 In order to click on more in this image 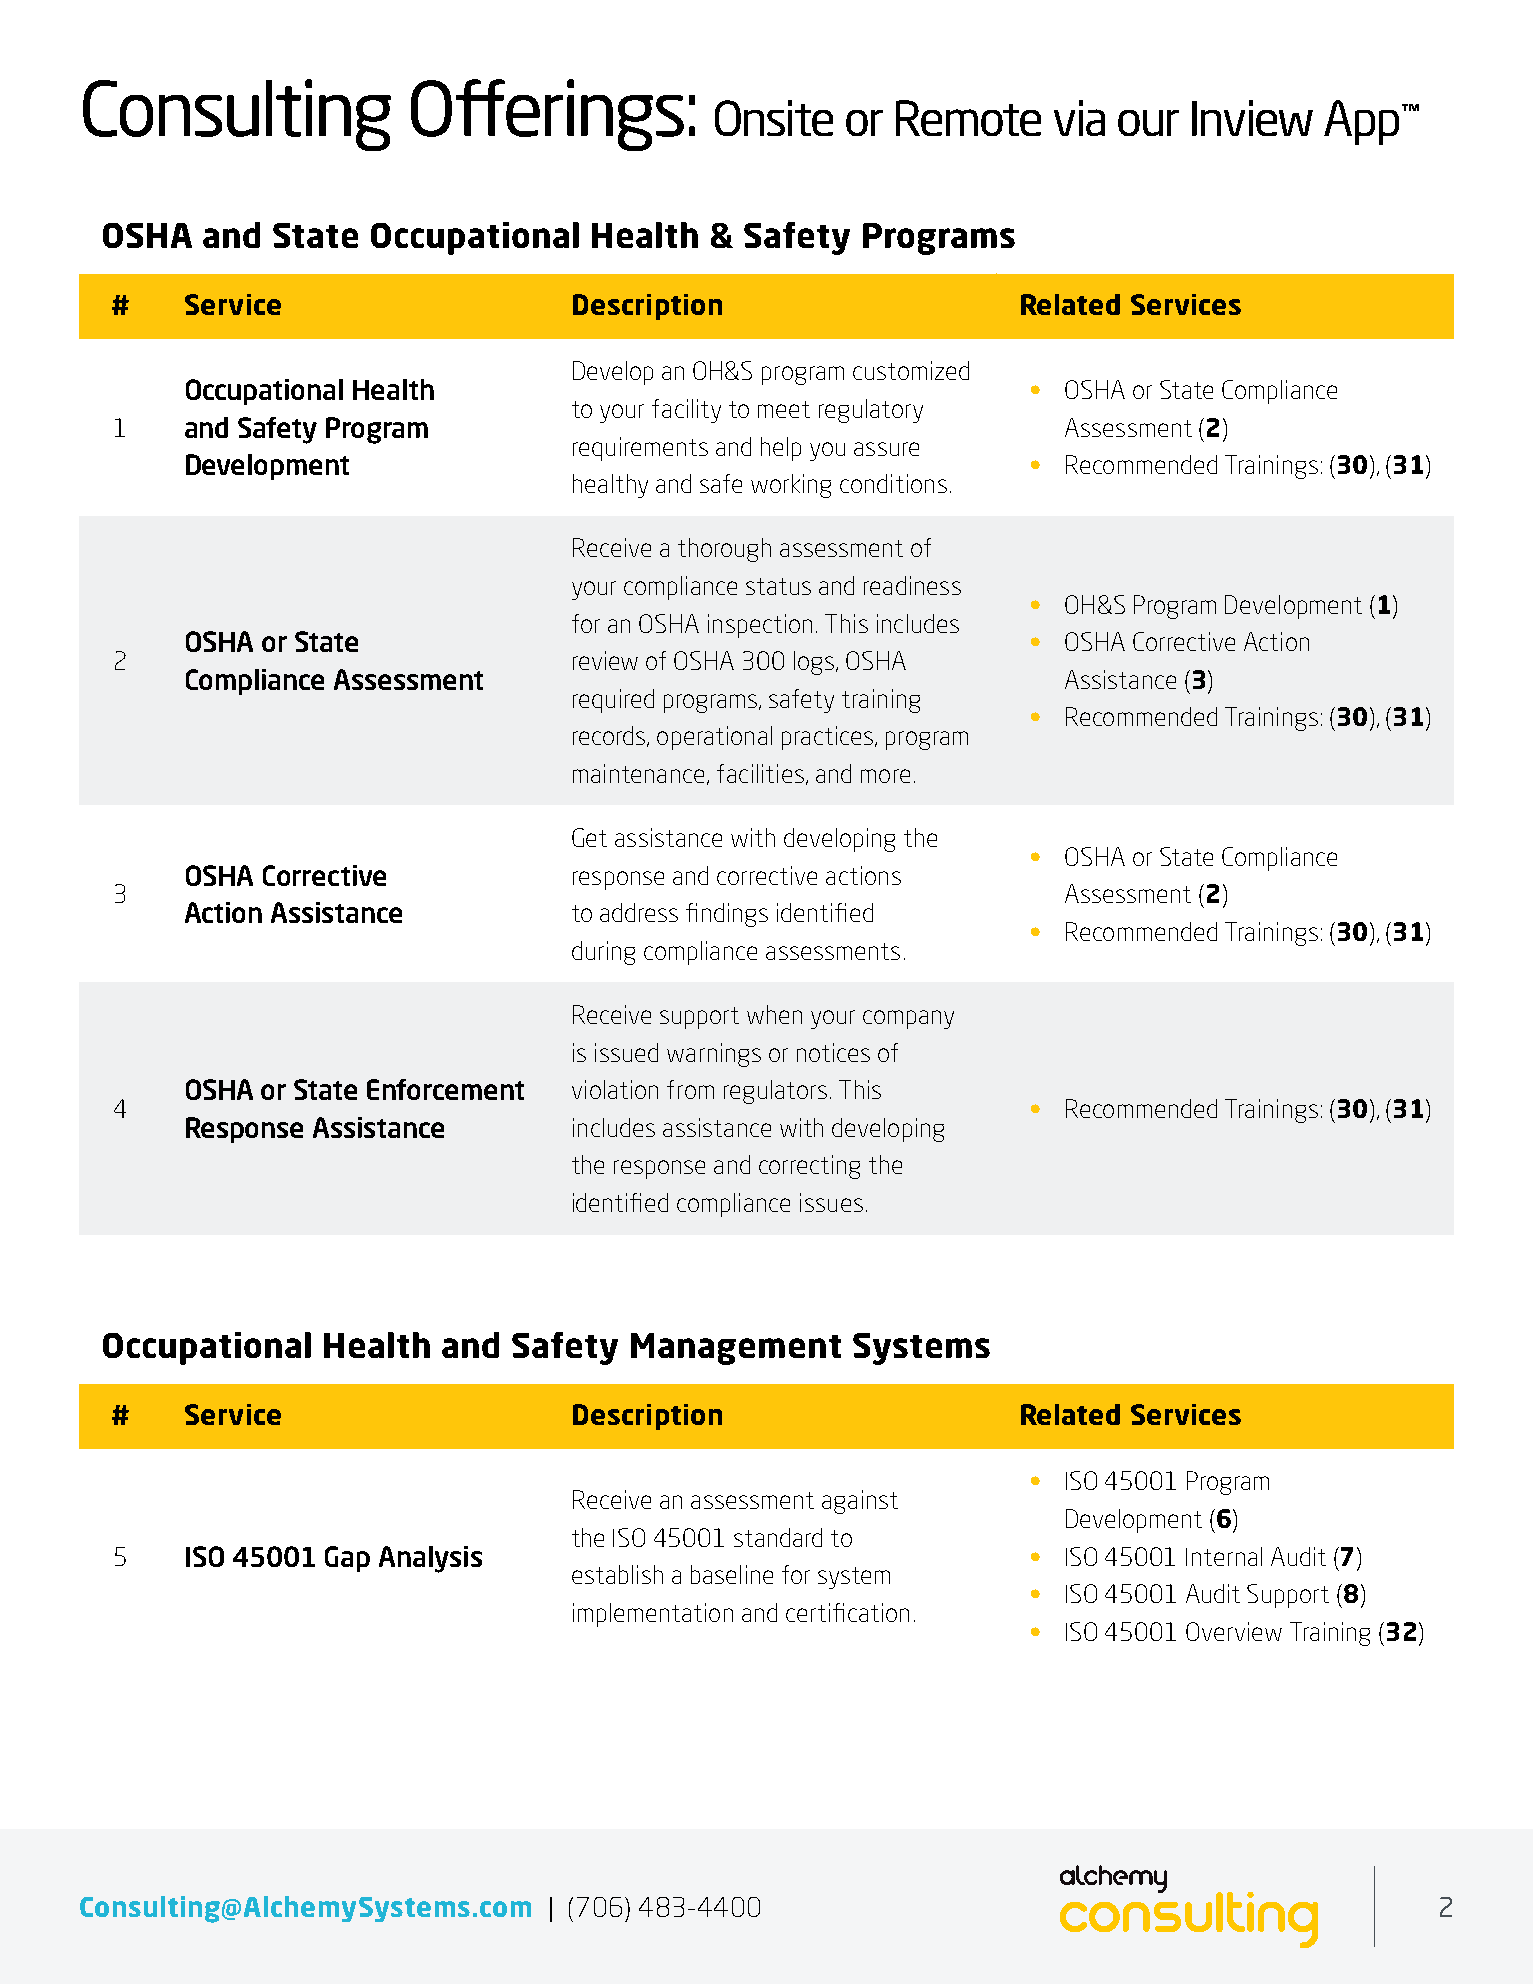, I will do `click(885, 776)`.
